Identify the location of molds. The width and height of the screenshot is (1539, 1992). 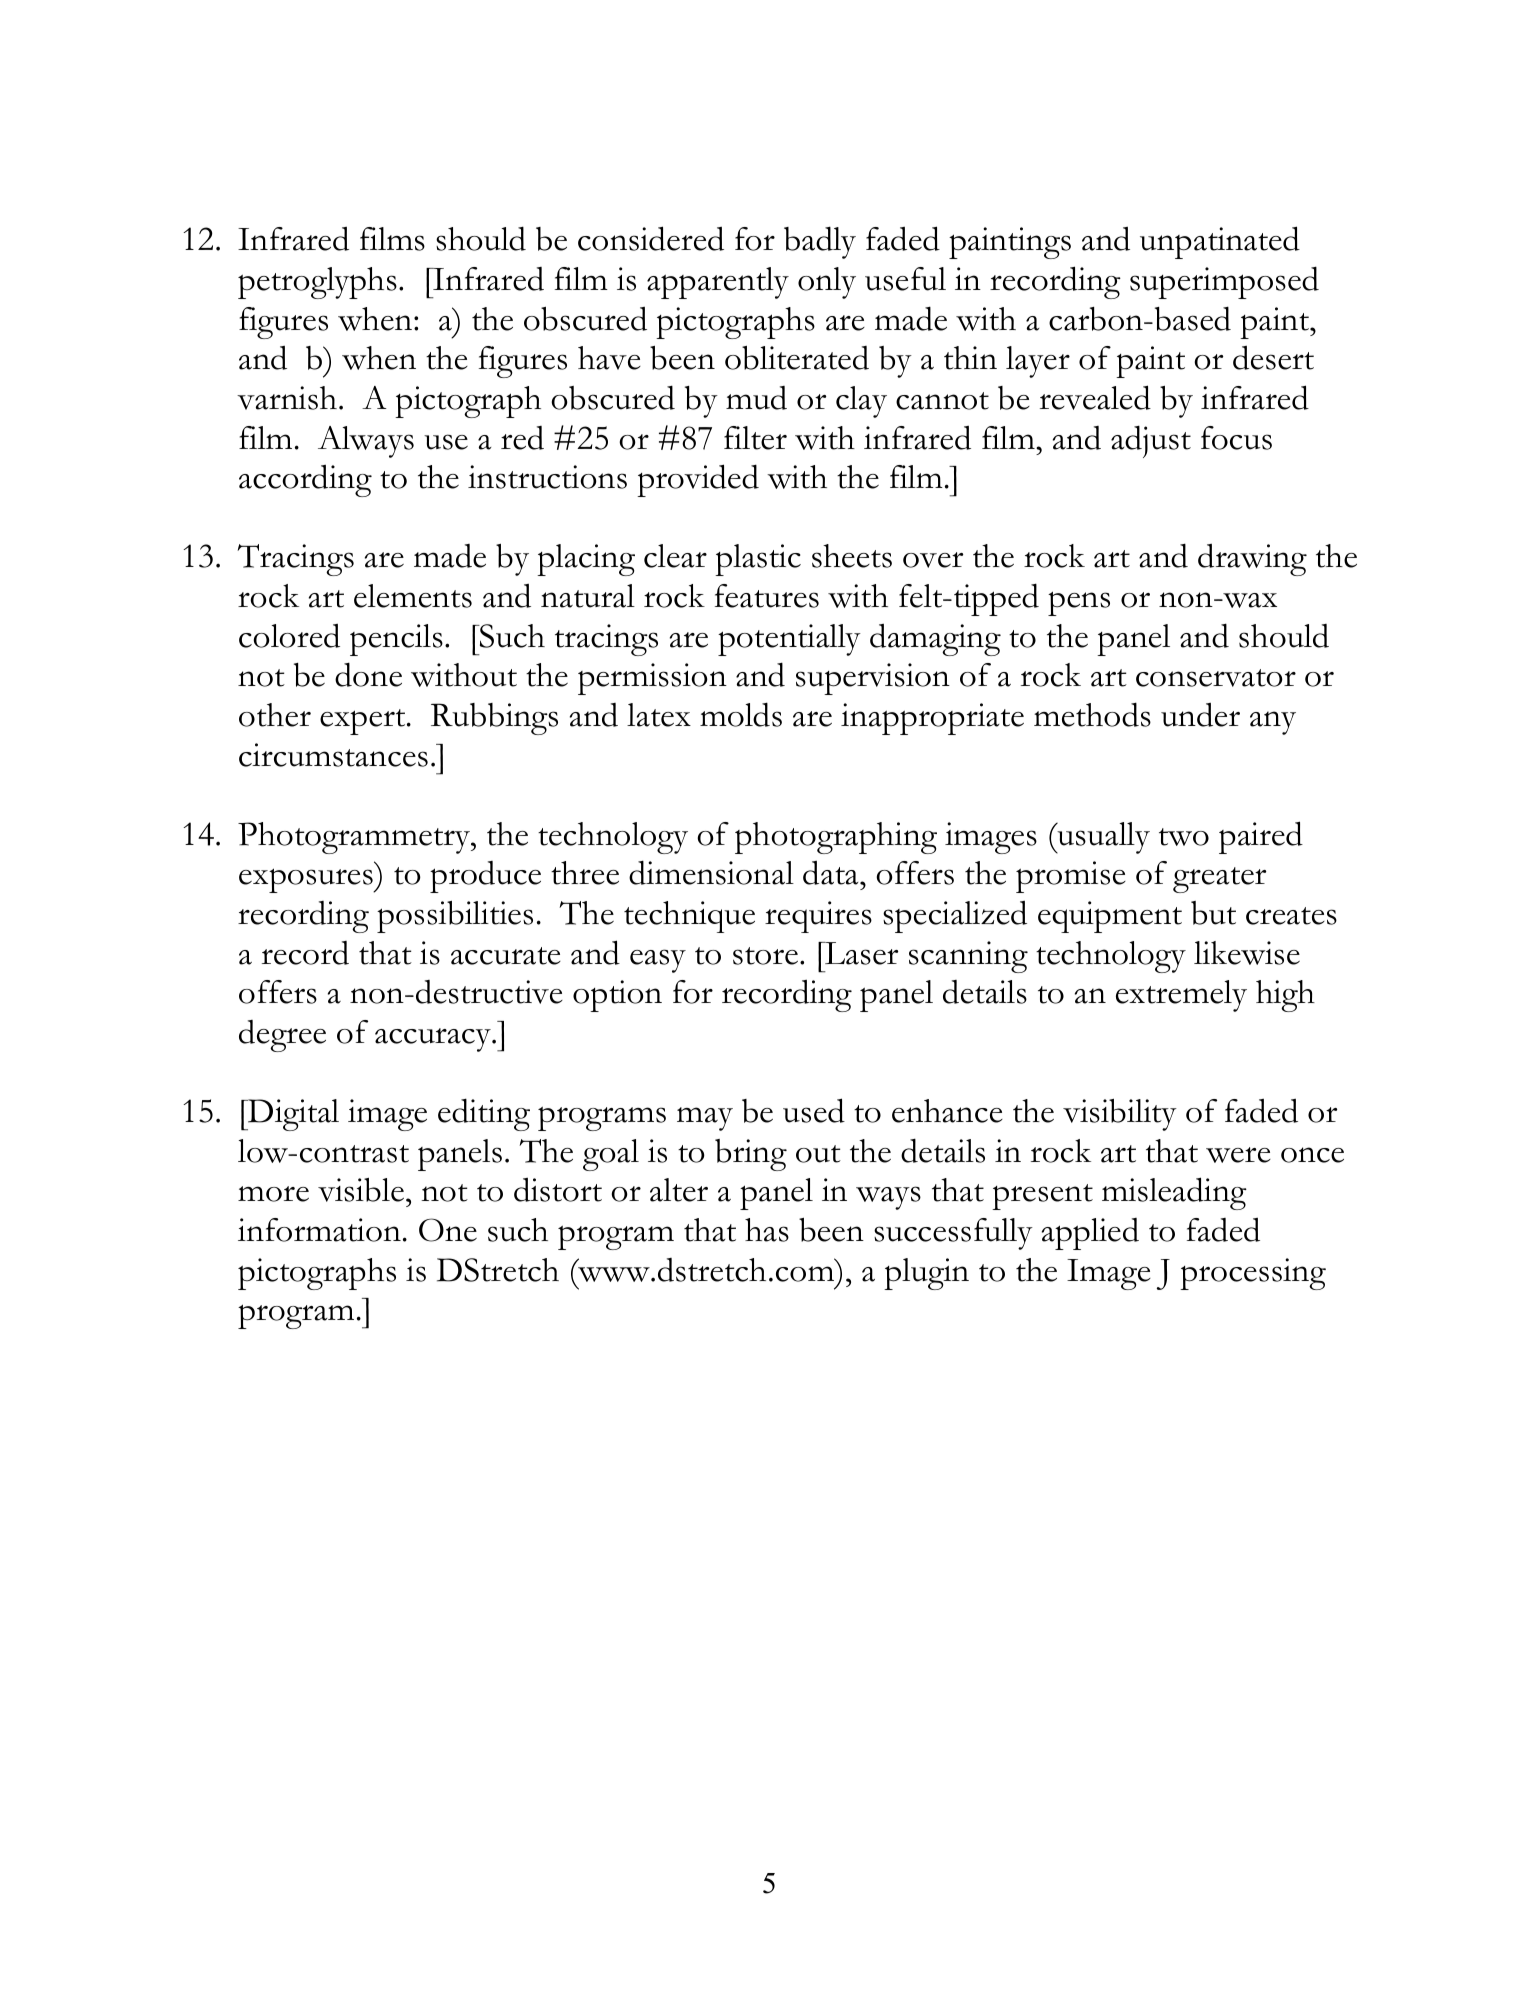
(741, 714).
